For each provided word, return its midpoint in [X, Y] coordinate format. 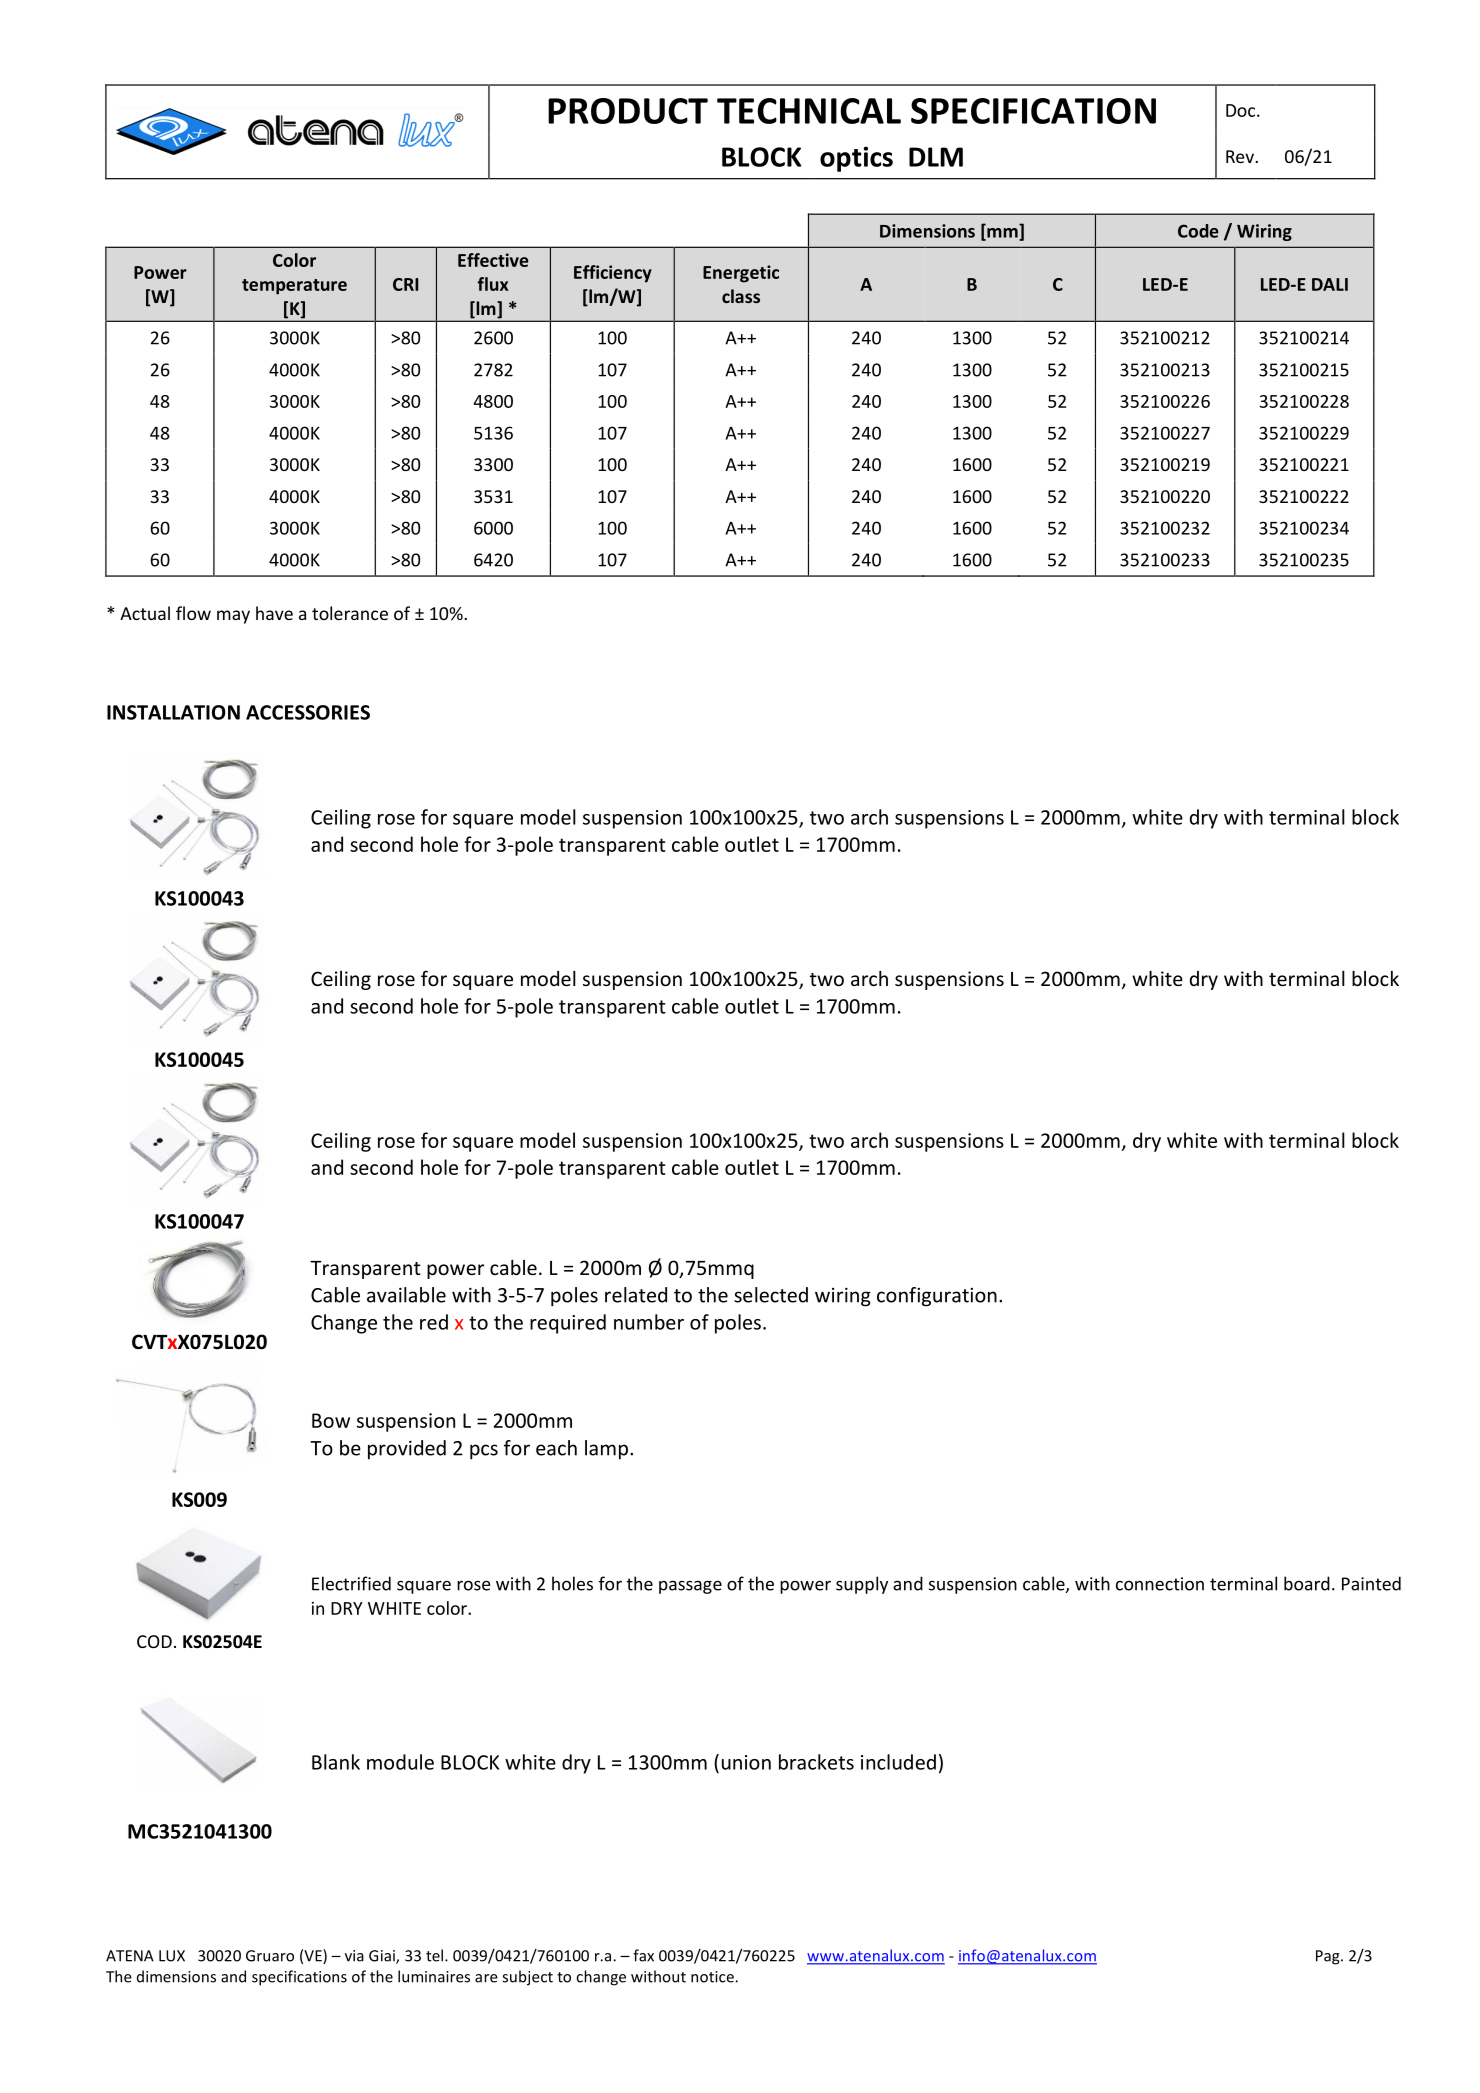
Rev [1241, 156]
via [354, 1956]
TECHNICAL [809, 111]
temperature [294, 287]
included [898, 1762]
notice [712, 1977]
